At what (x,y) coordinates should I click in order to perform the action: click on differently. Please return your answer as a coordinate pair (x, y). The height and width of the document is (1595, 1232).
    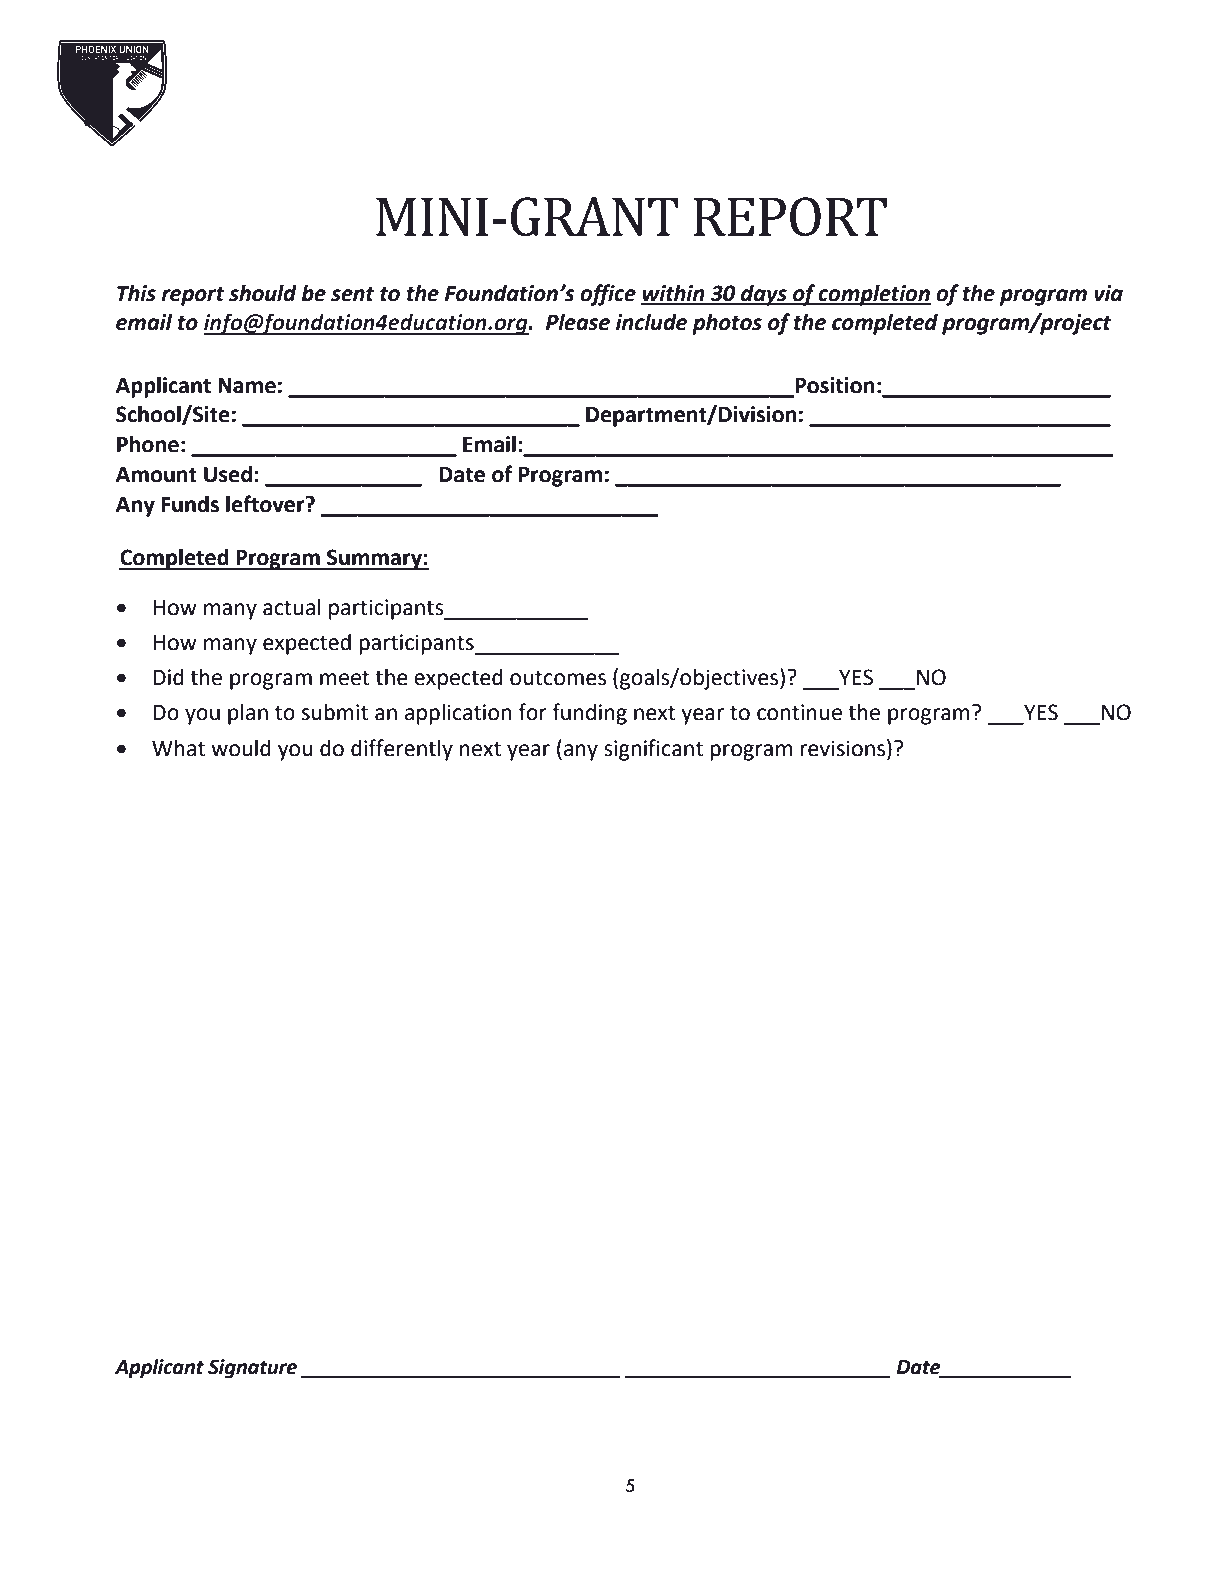
    Looking at the image, I should click on (402, 750).
